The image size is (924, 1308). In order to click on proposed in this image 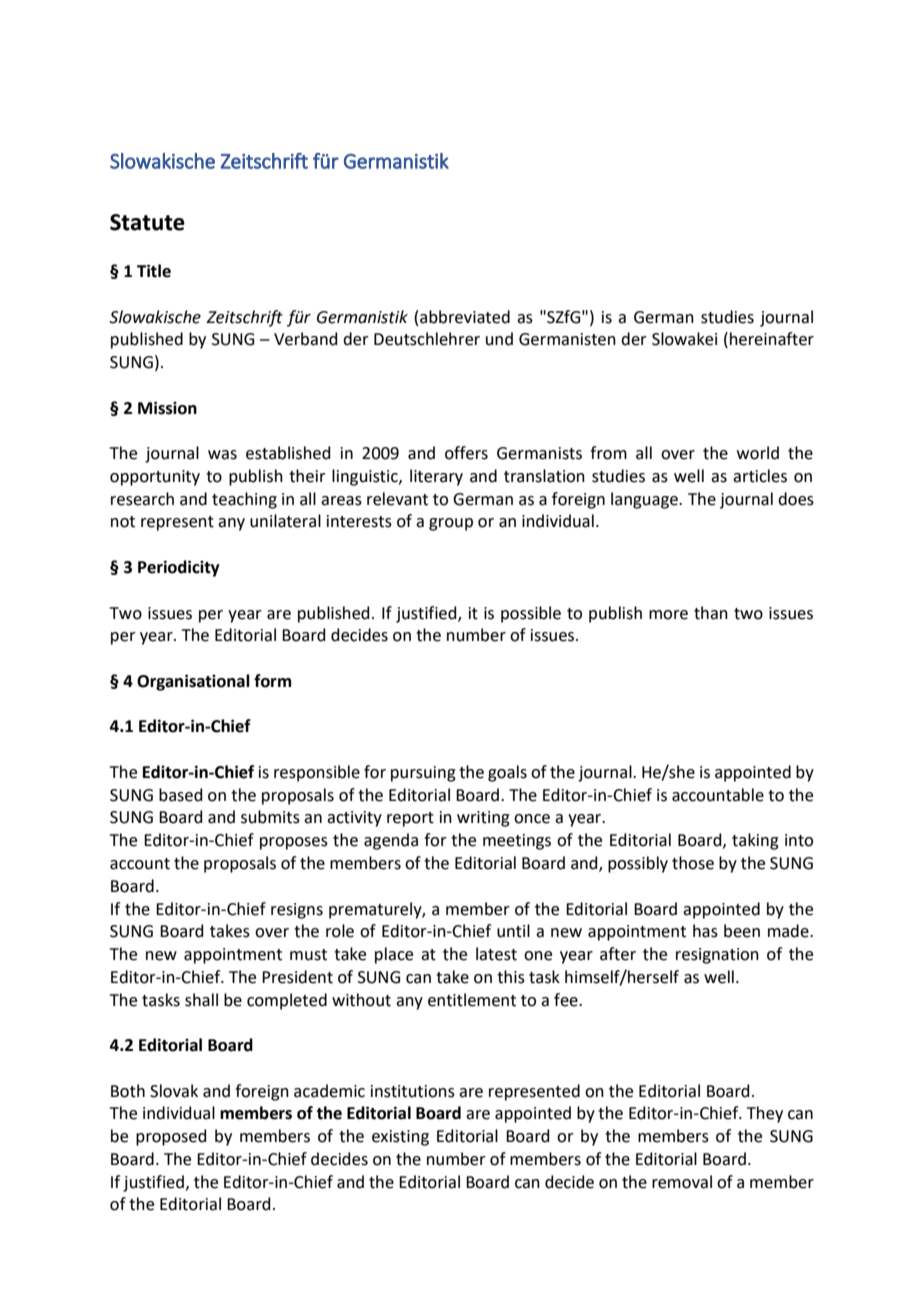, I will do `click(171, 1137)`.
